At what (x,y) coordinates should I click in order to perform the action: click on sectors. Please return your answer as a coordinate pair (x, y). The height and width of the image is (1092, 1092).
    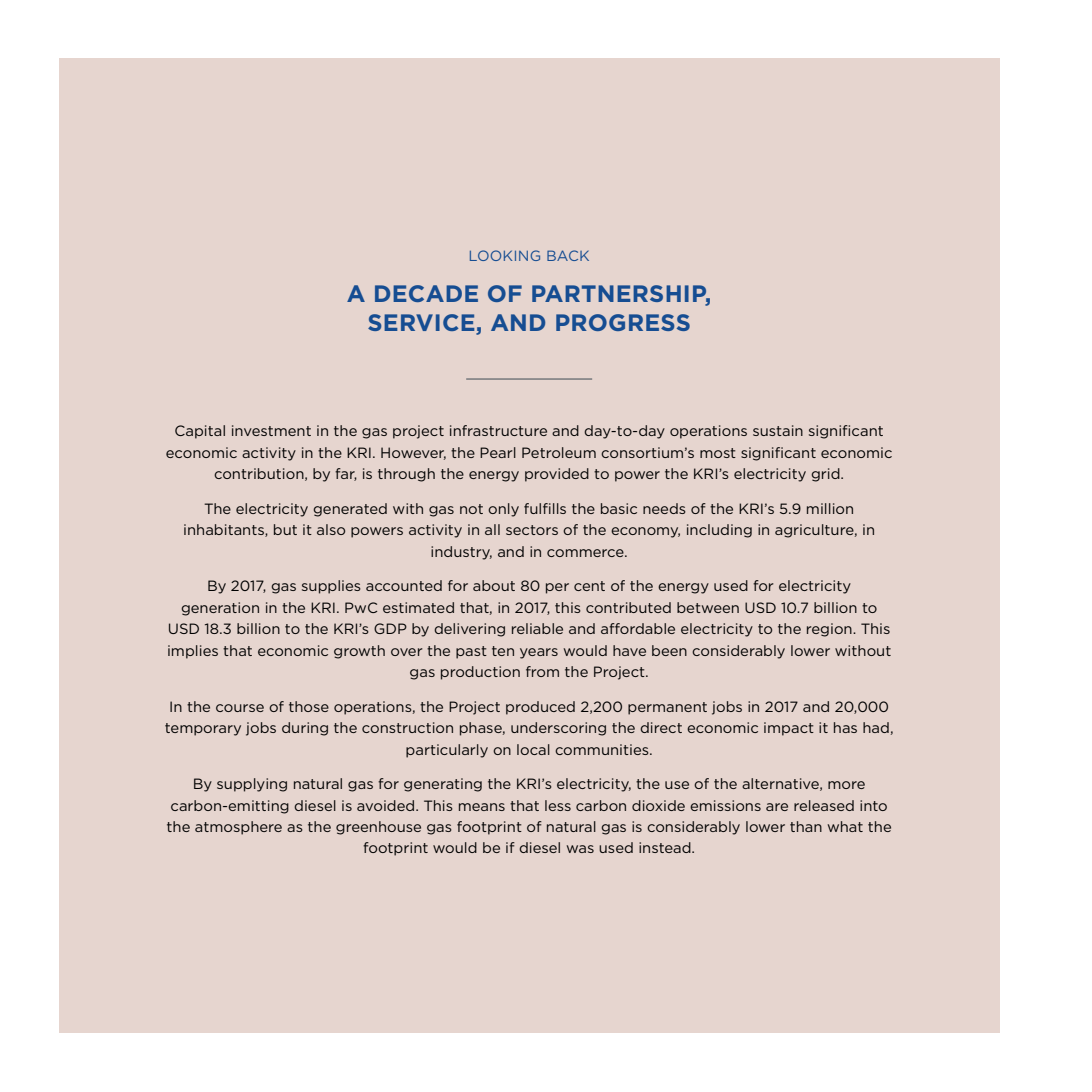
    Looking at the image, I should click on (532, 530).
